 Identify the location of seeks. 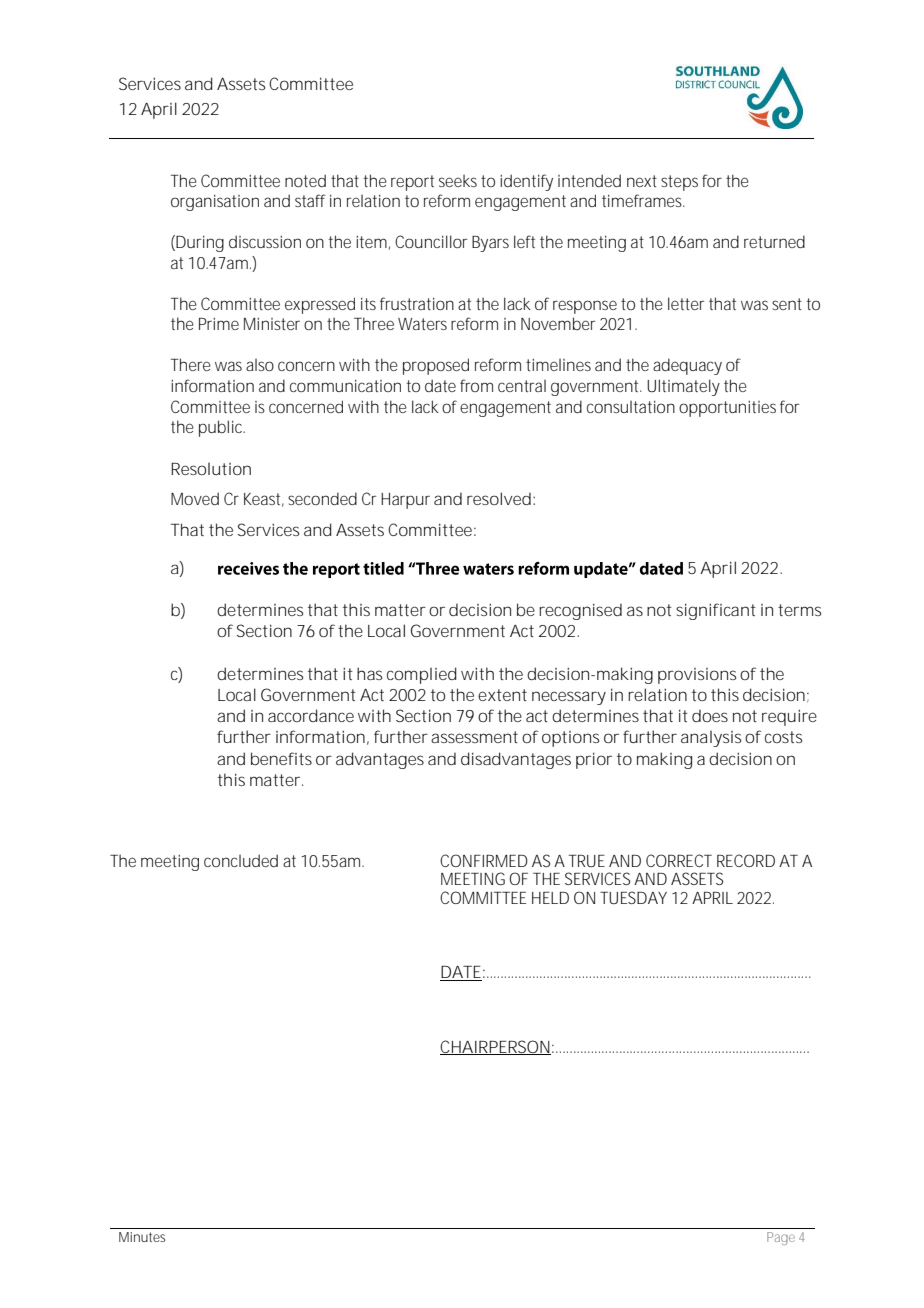
(458, 181).
